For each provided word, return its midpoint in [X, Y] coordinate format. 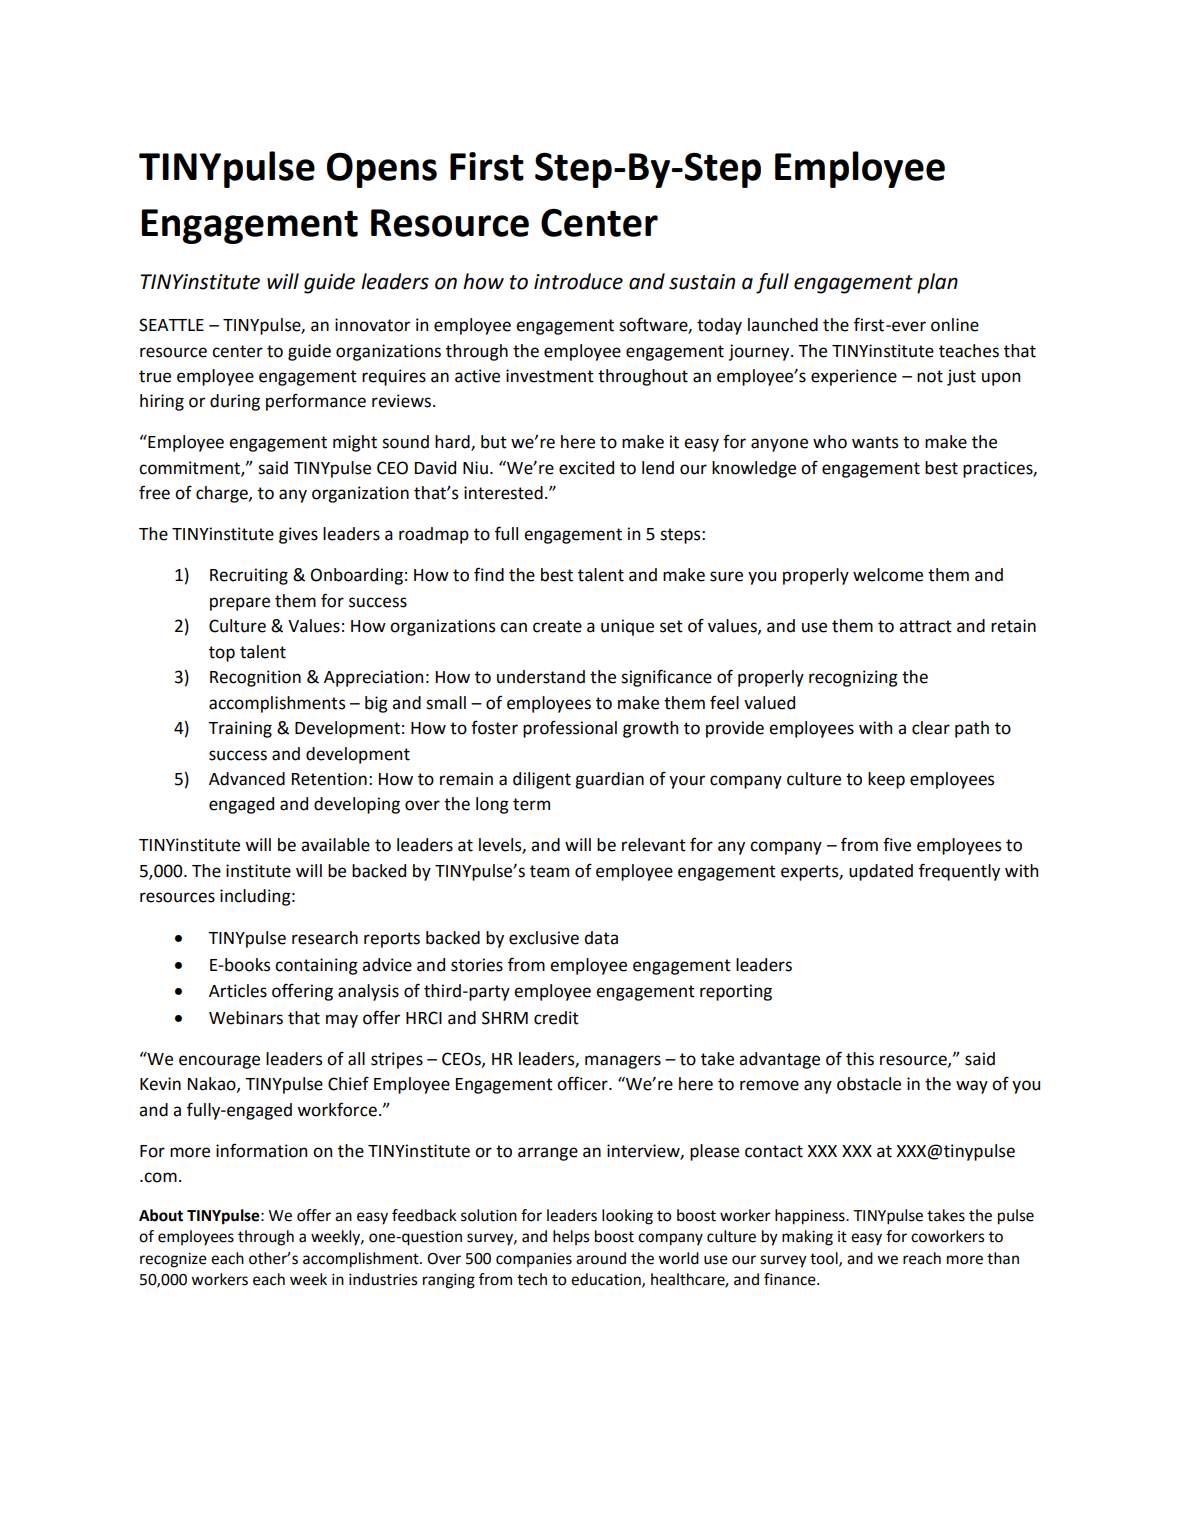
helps [571, 1237]
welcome [888, 575]
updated [881, 872]
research [325, 938]
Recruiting [249, 576]
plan [937, 283]
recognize [173, 1260]
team [549, 871]
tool [825, 1259]
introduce [578, 281]
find [489, 574]
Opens [382, 170]
